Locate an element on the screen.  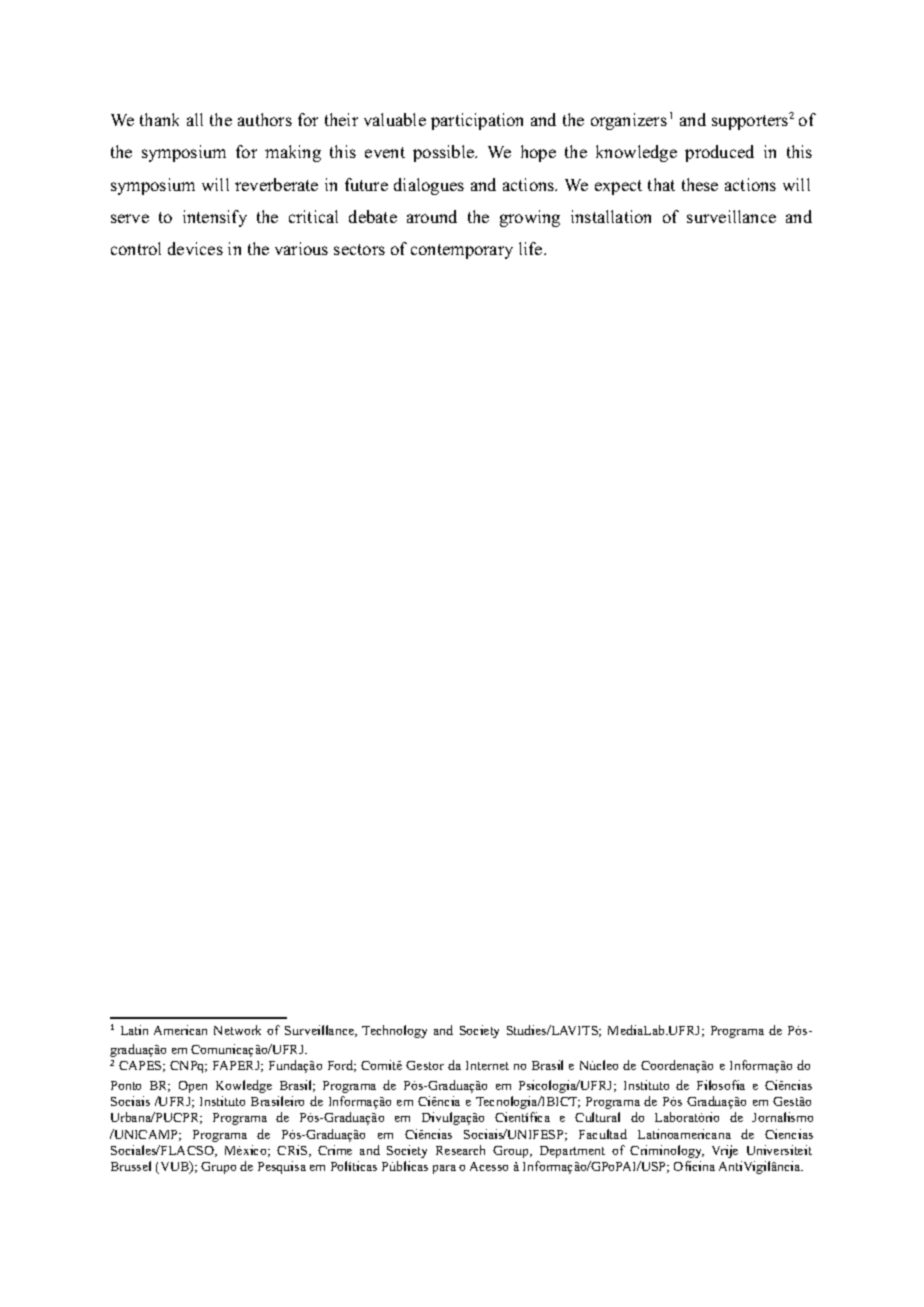
possible is located at coordinates (445, 153).
